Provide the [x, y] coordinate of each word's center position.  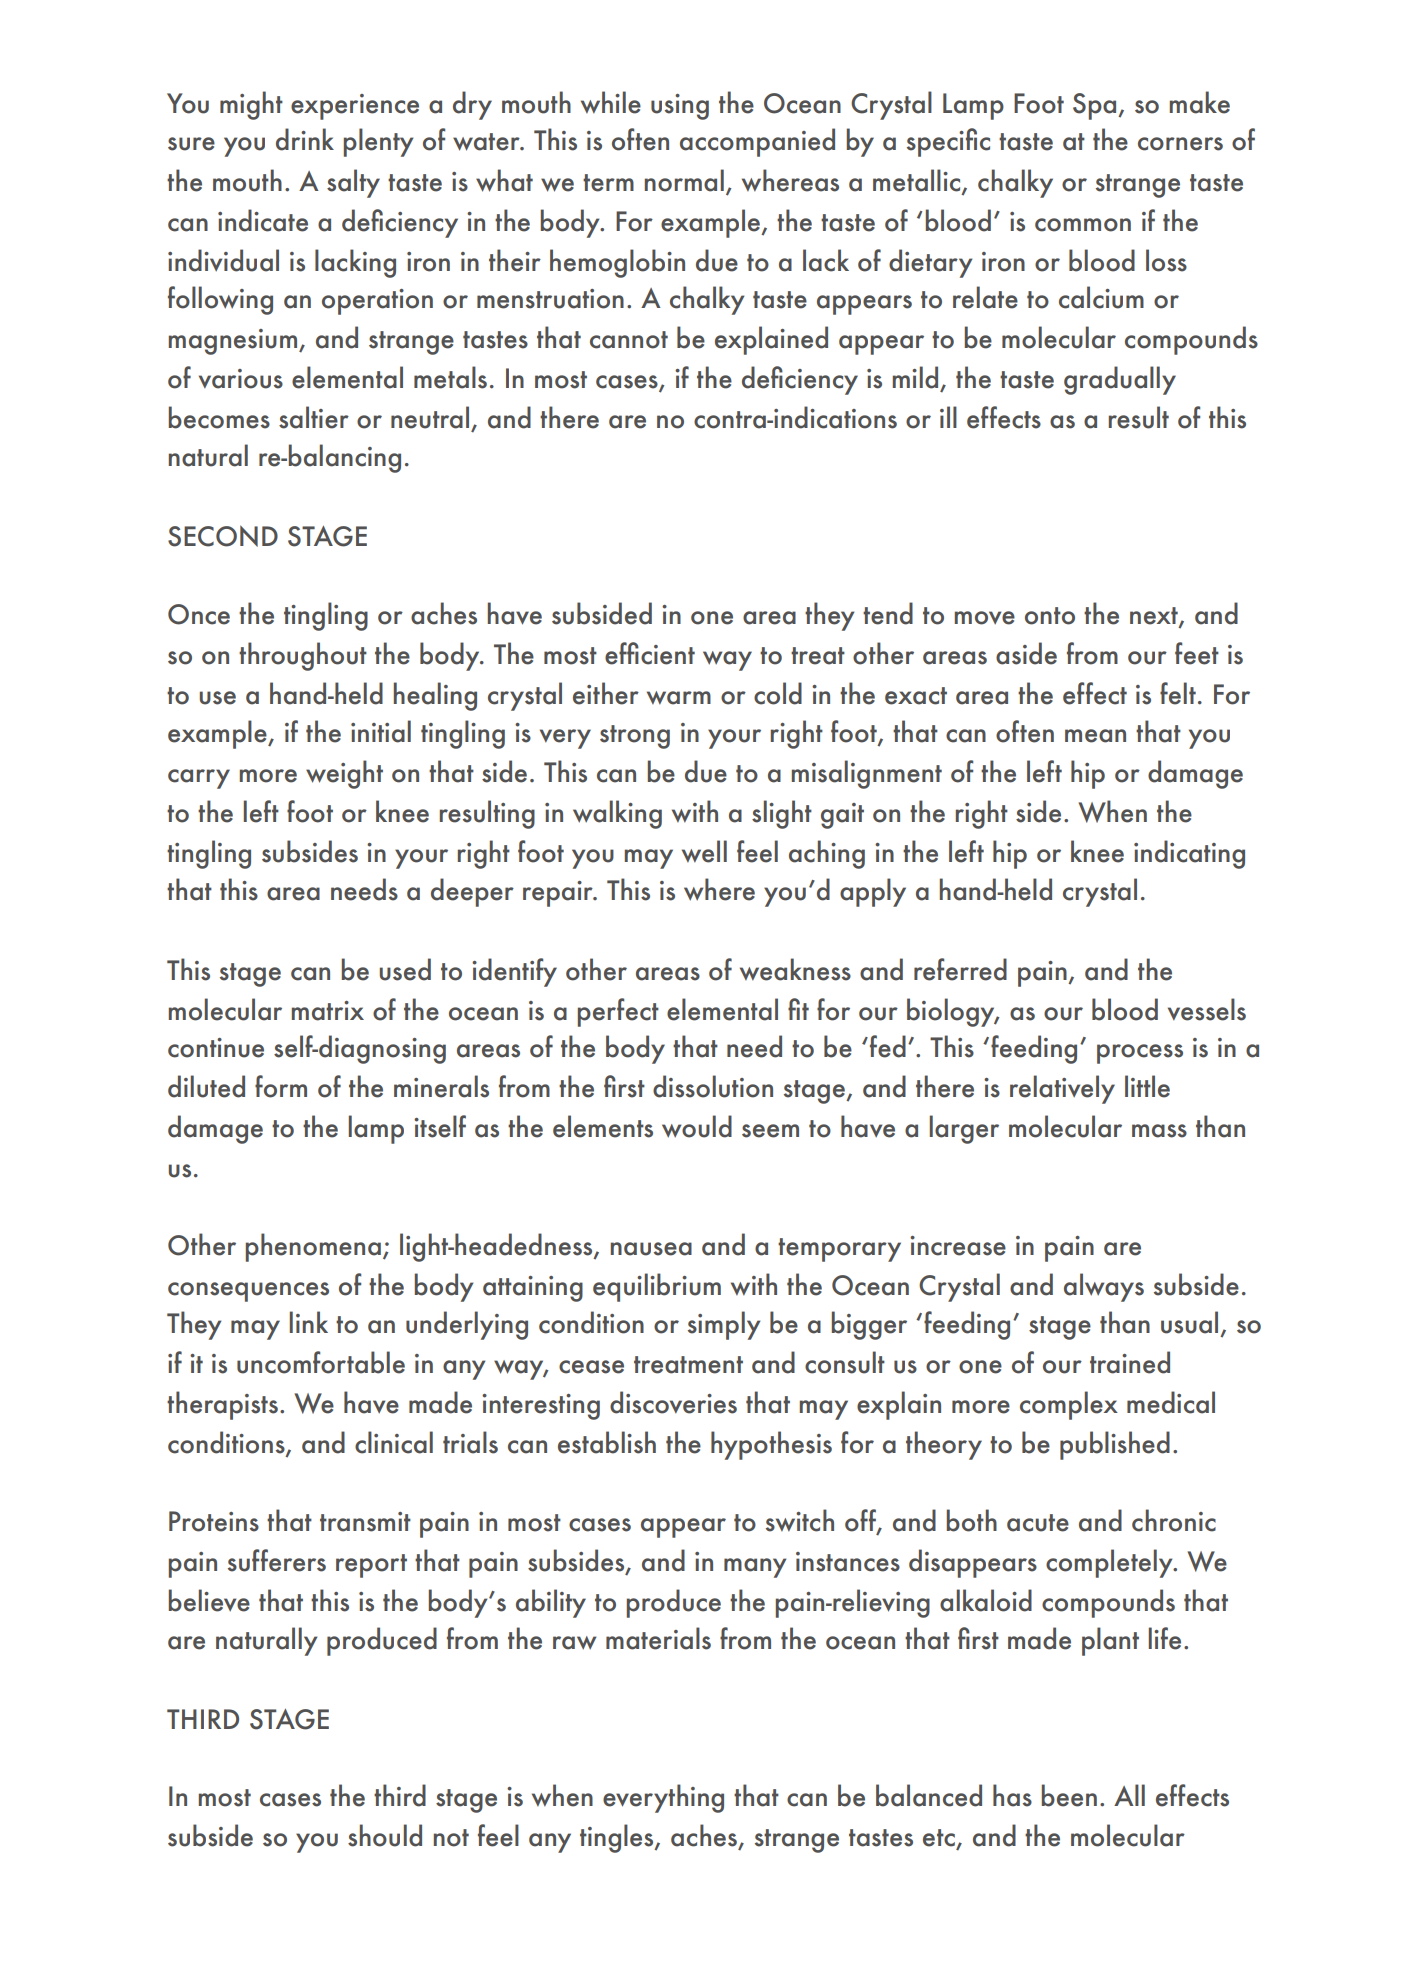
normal [684, 180]
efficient [650, 653]
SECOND [223, 536]
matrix [327, 1011]
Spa [1096, 106]
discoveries [673, 1402]
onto [1050, 616]
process [1140, 1054]
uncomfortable [321, 1362]
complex [1069, 1405]
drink [305, 139]
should [385, 1835]
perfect [618, 1012]
